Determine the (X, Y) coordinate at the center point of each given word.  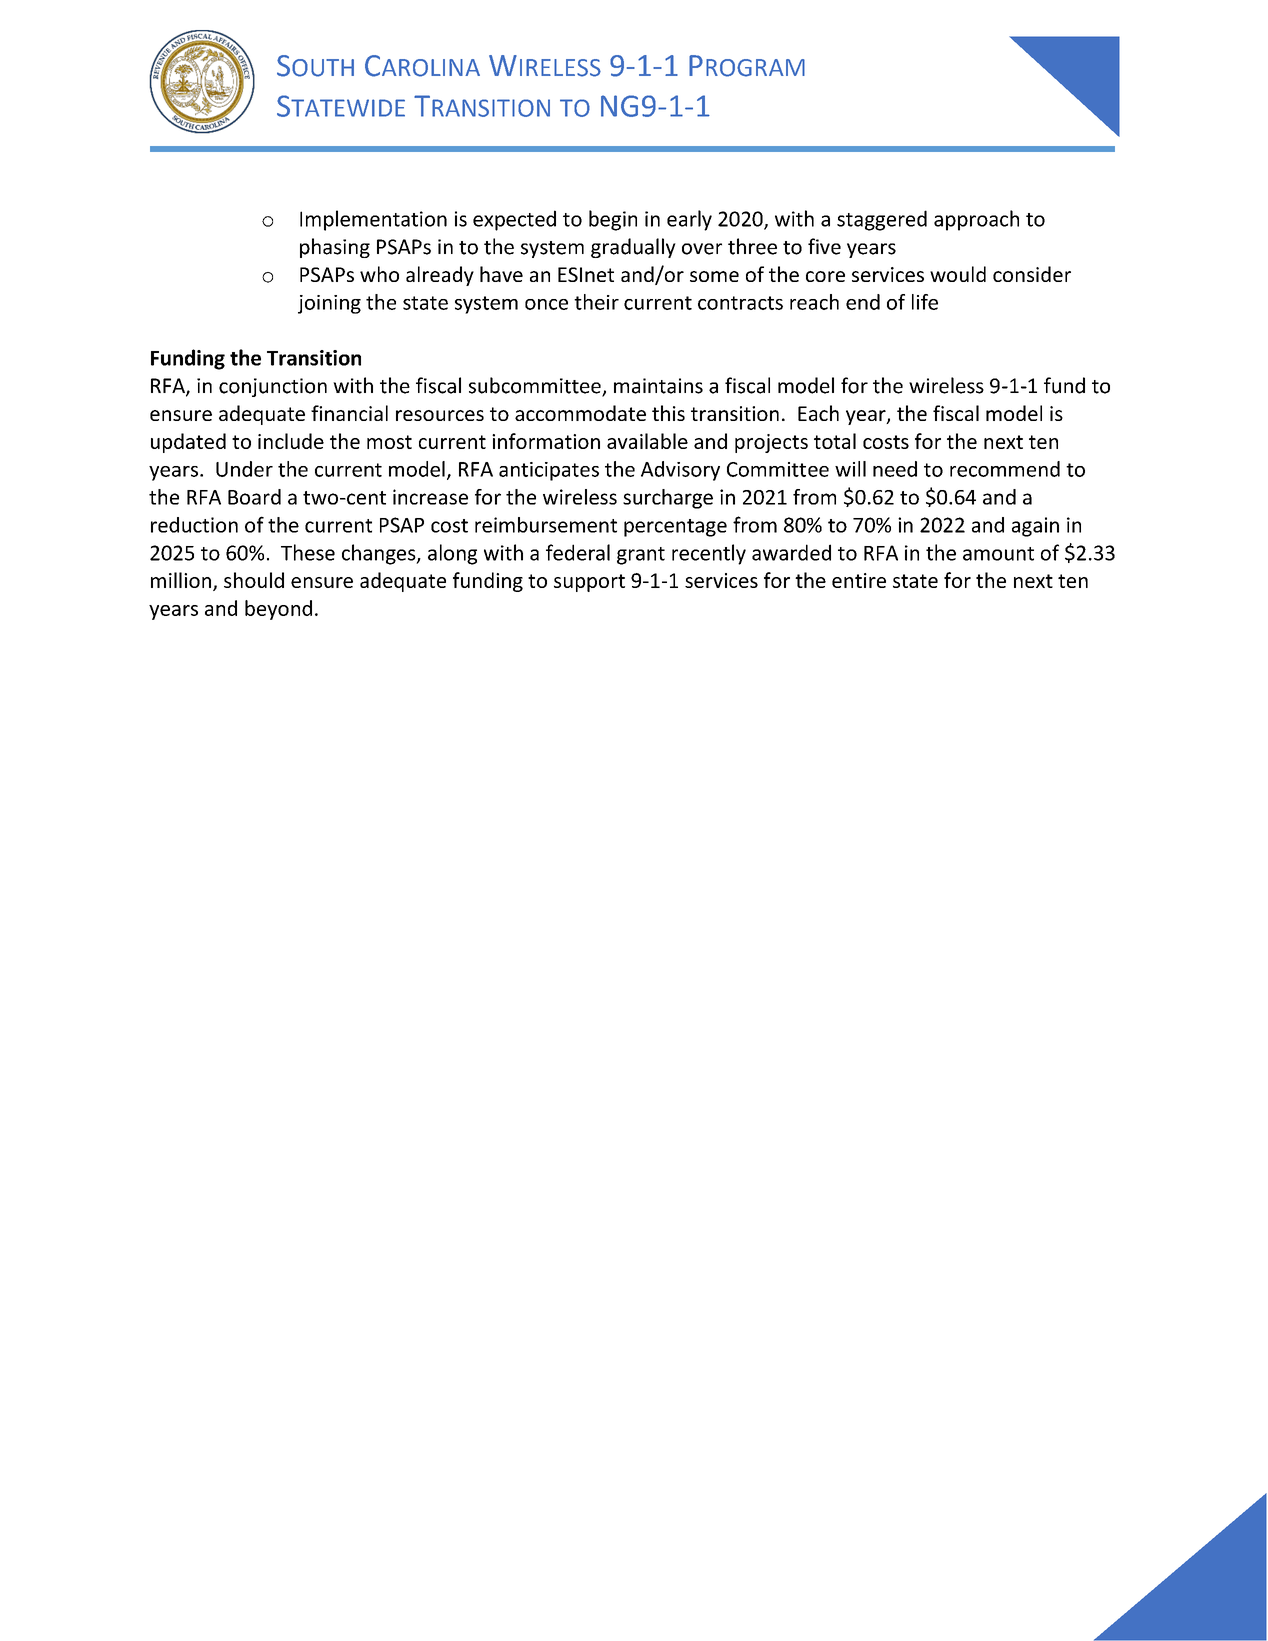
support (589, 583)
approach (976, 220)
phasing (335, 248)
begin (613, 220)
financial (349, 413)
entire (859, 580)
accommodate (580, 413)
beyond (278, 610)
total (835, 441)
